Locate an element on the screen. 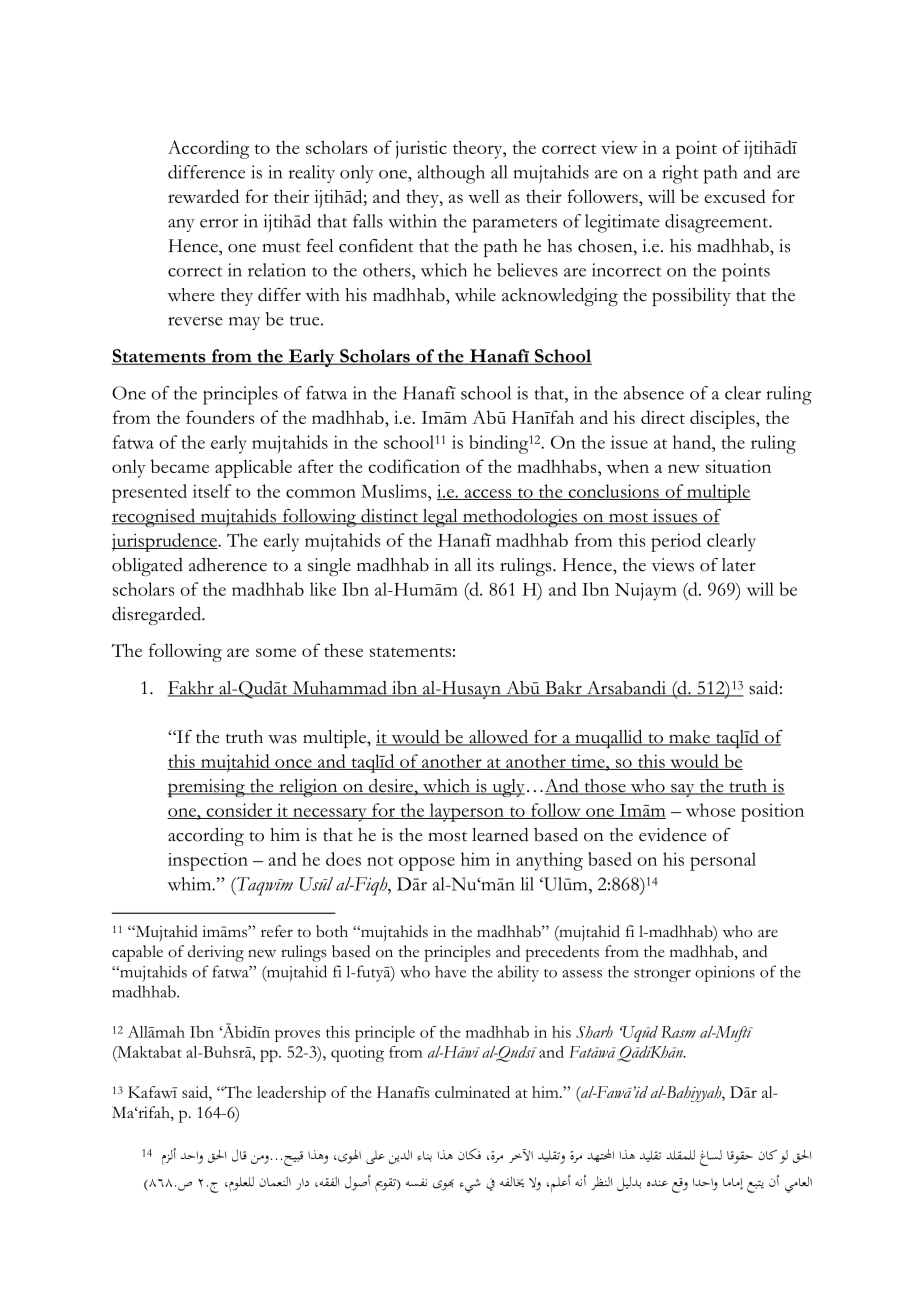  leadership is located at coordinates (291, 1094).
